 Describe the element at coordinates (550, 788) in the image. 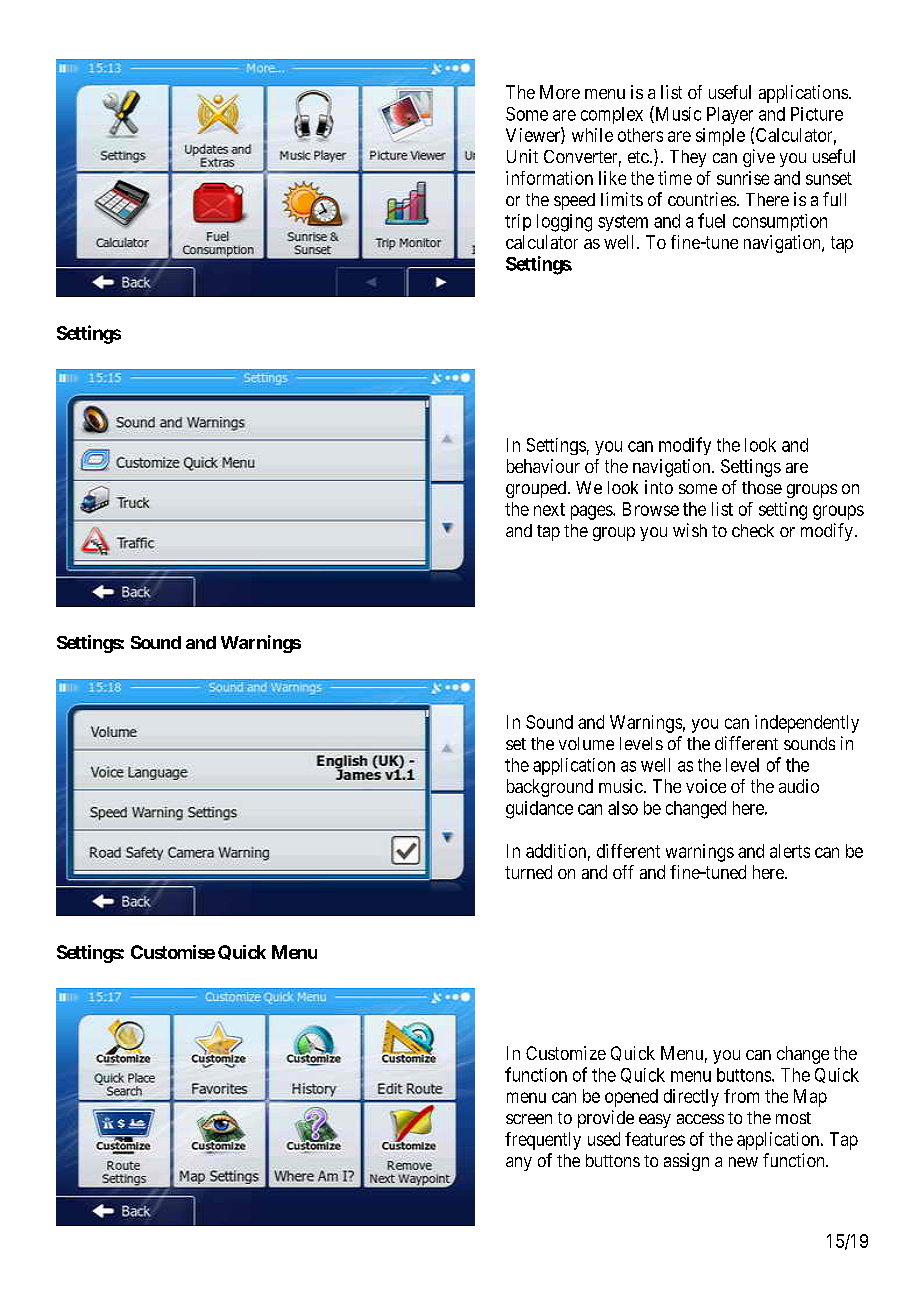

I see `background` at that location.
